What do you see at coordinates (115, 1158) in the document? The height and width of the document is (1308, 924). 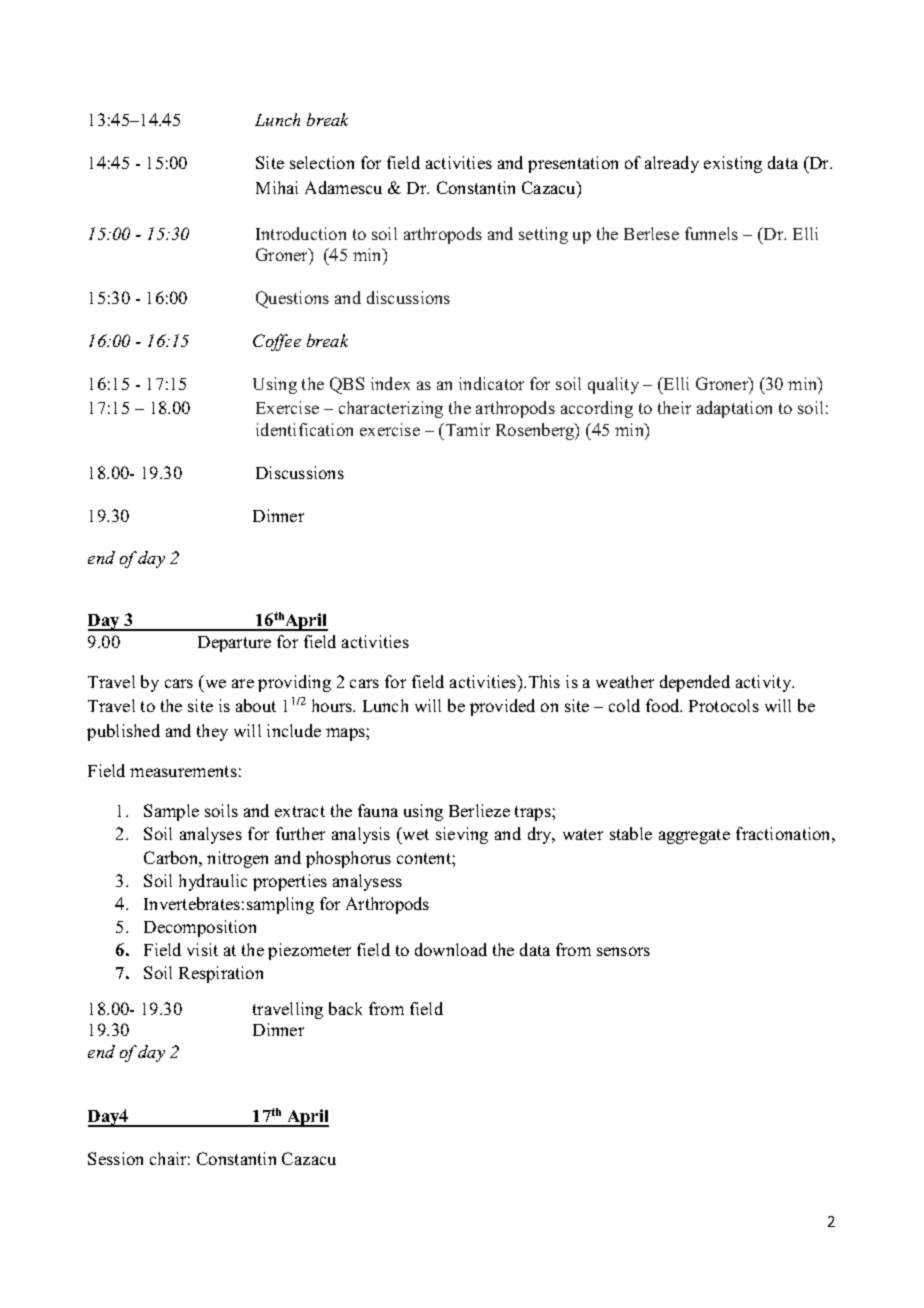 I see `Session` at bounding box center [115, 1158].
